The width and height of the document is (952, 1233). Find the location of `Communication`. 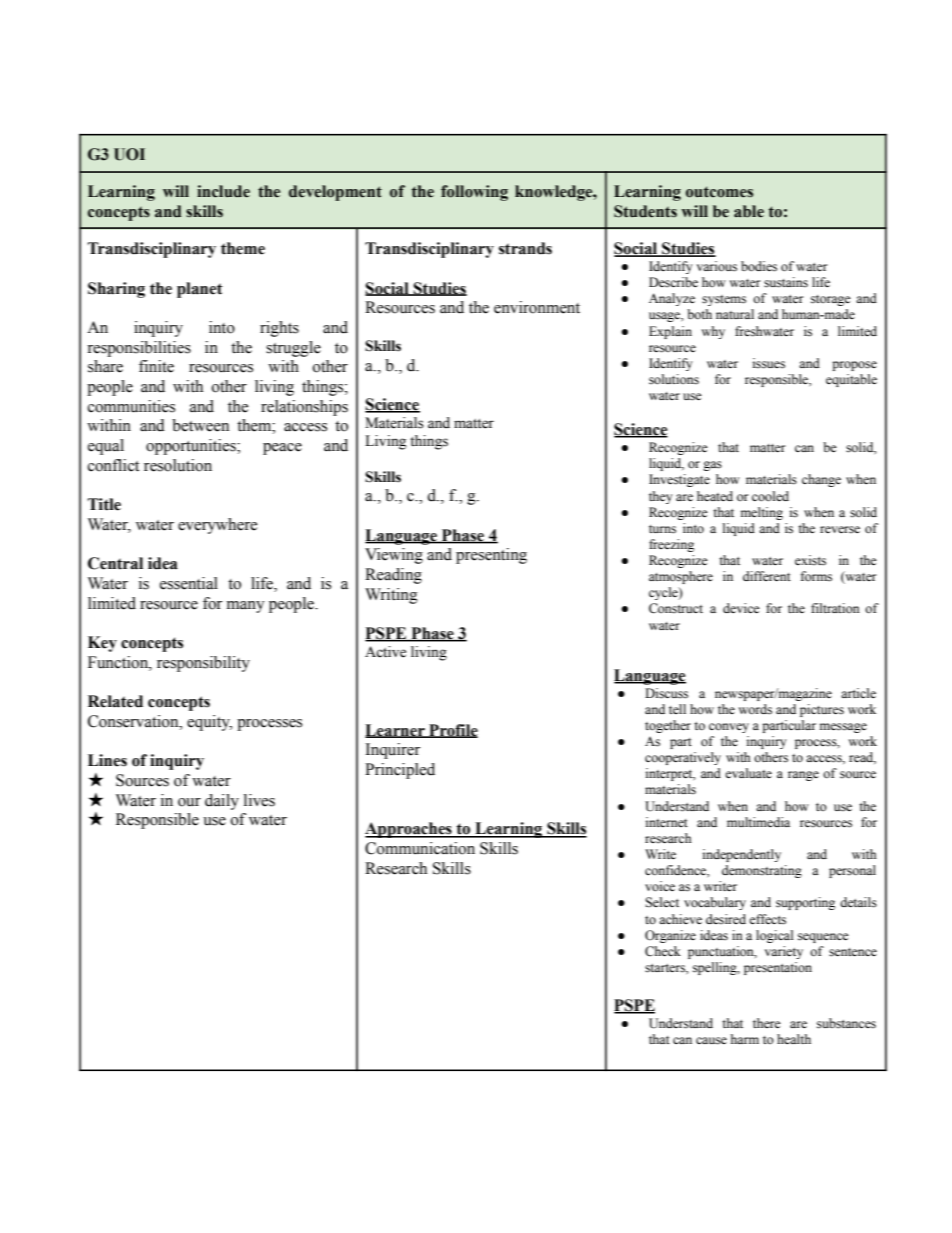

Communication is located at coordinates (420, 848).
